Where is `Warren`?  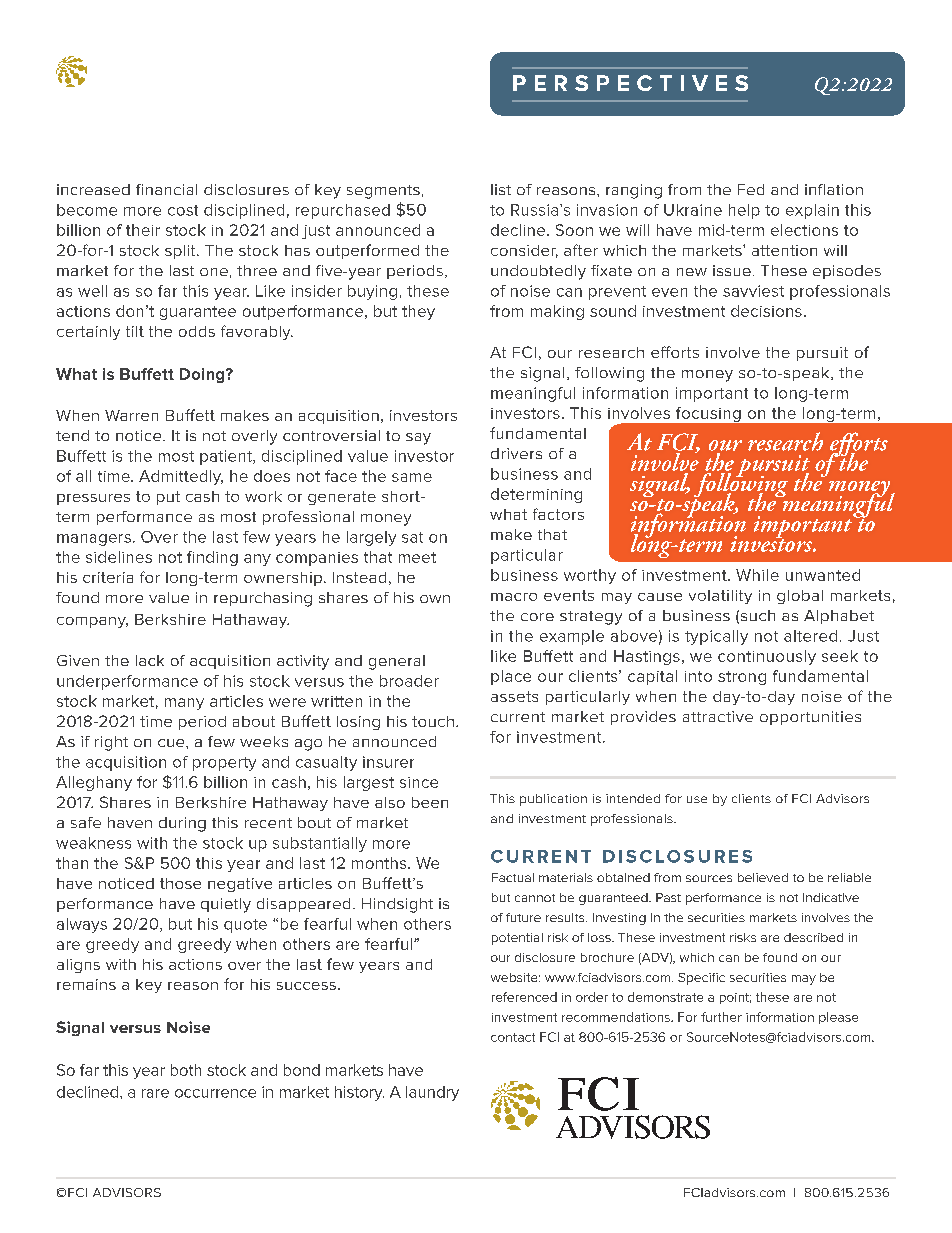 Warren is located at coordinates (131, 415).
